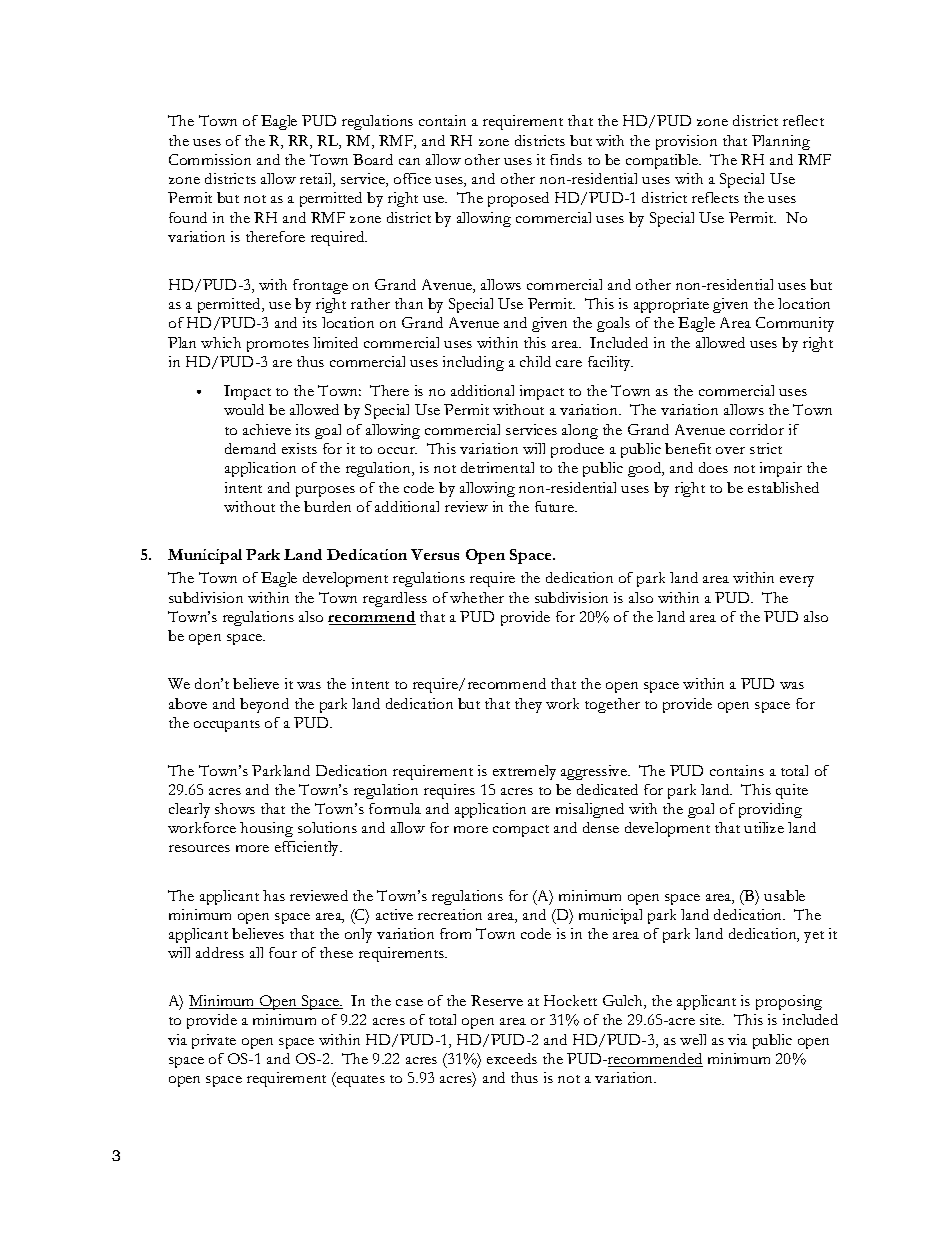  Describe the element at coordinates (521, 831) in the screenshot. I see `compact` at that location.
